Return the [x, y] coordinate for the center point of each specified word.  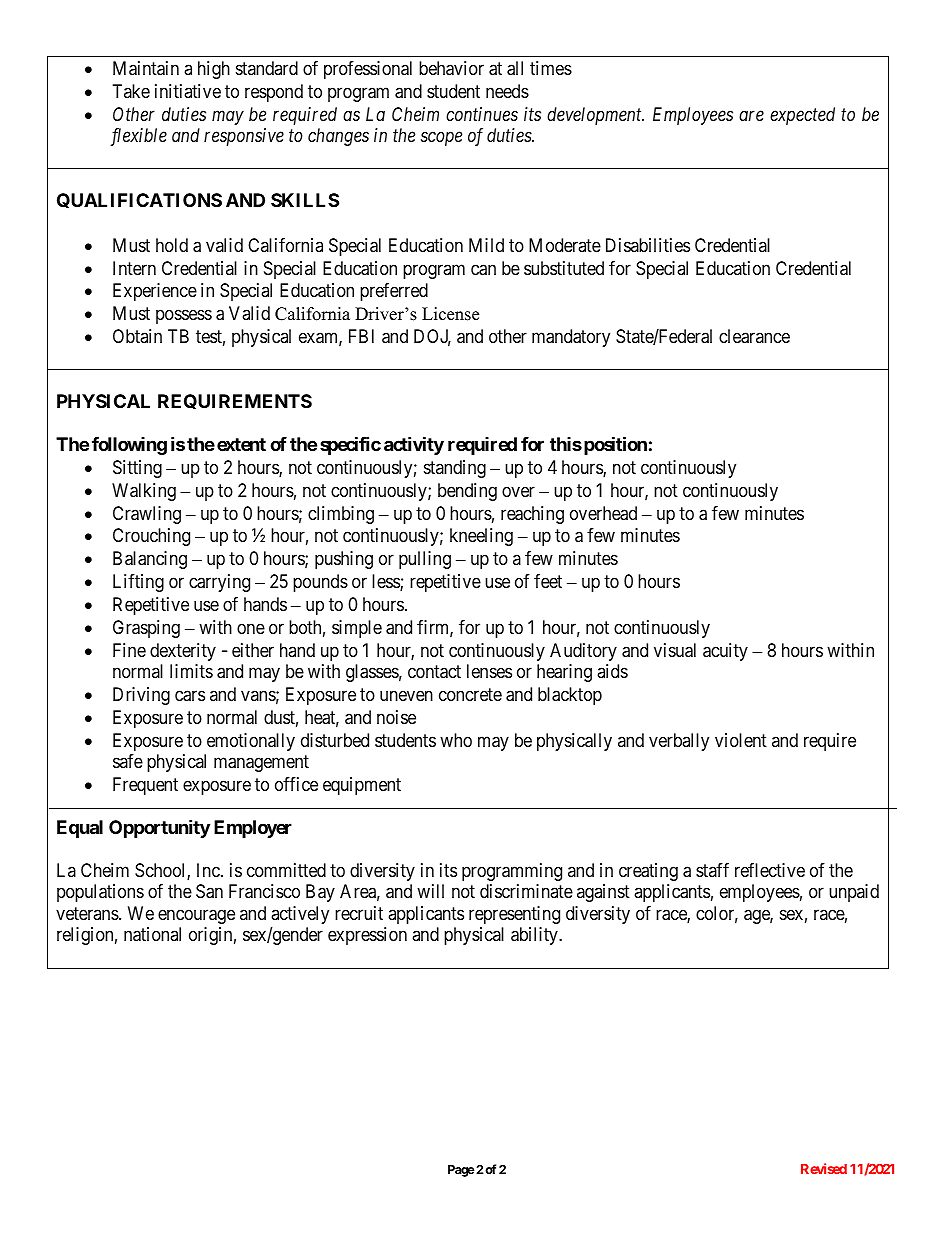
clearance [754, 336]
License [450, 314]
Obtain [137, 336]
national [152, 934]
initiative [188, 91]
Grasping [146, 629]
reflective [770, 870]
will [430, 891]
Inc [209, 870]
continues [482, 114]
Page [461, 1171]
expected [802, 116]
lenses [489, 671]
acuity [725, 652]
